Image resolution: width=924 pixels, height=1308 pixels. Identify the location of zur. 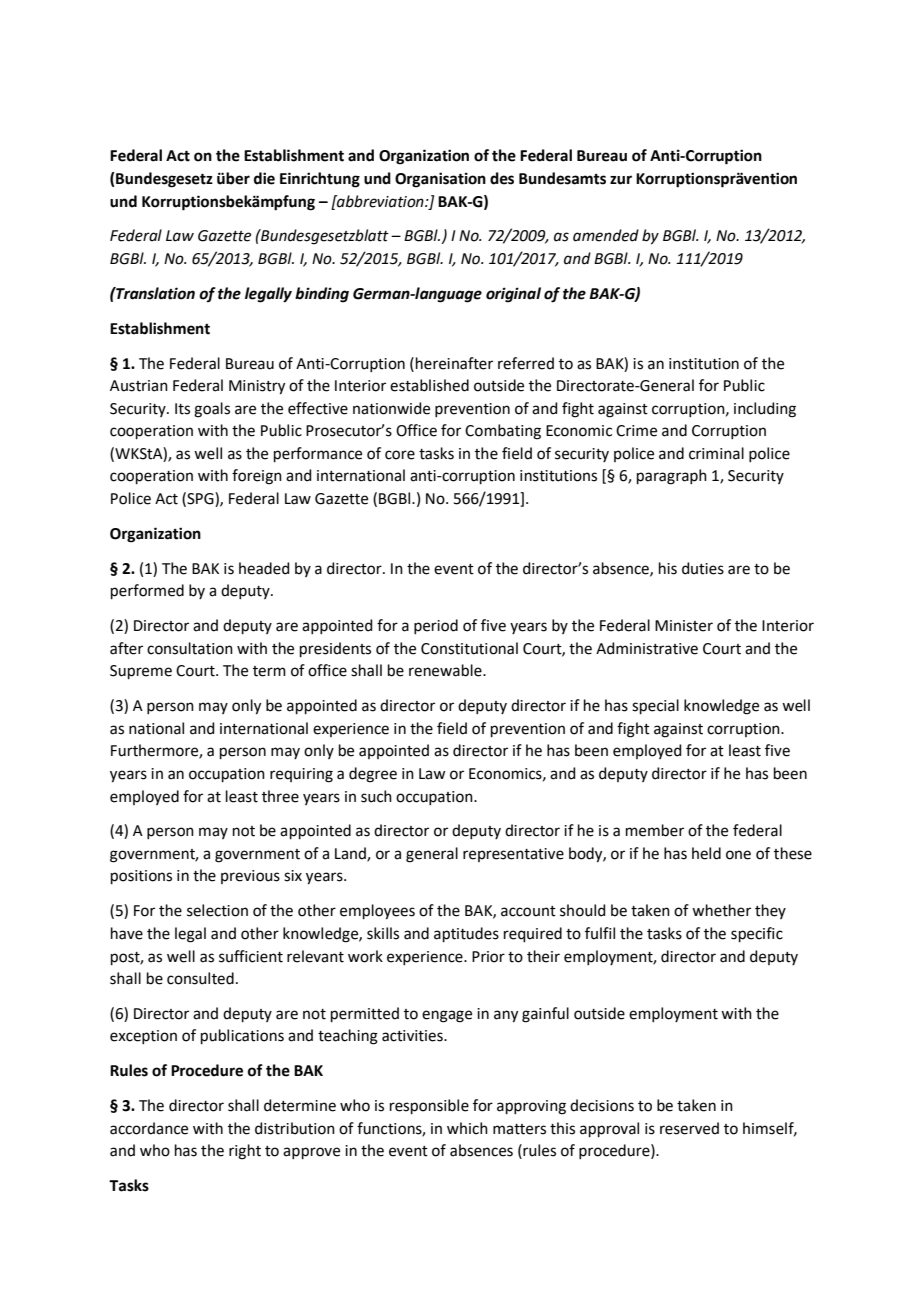
(621, 180).
